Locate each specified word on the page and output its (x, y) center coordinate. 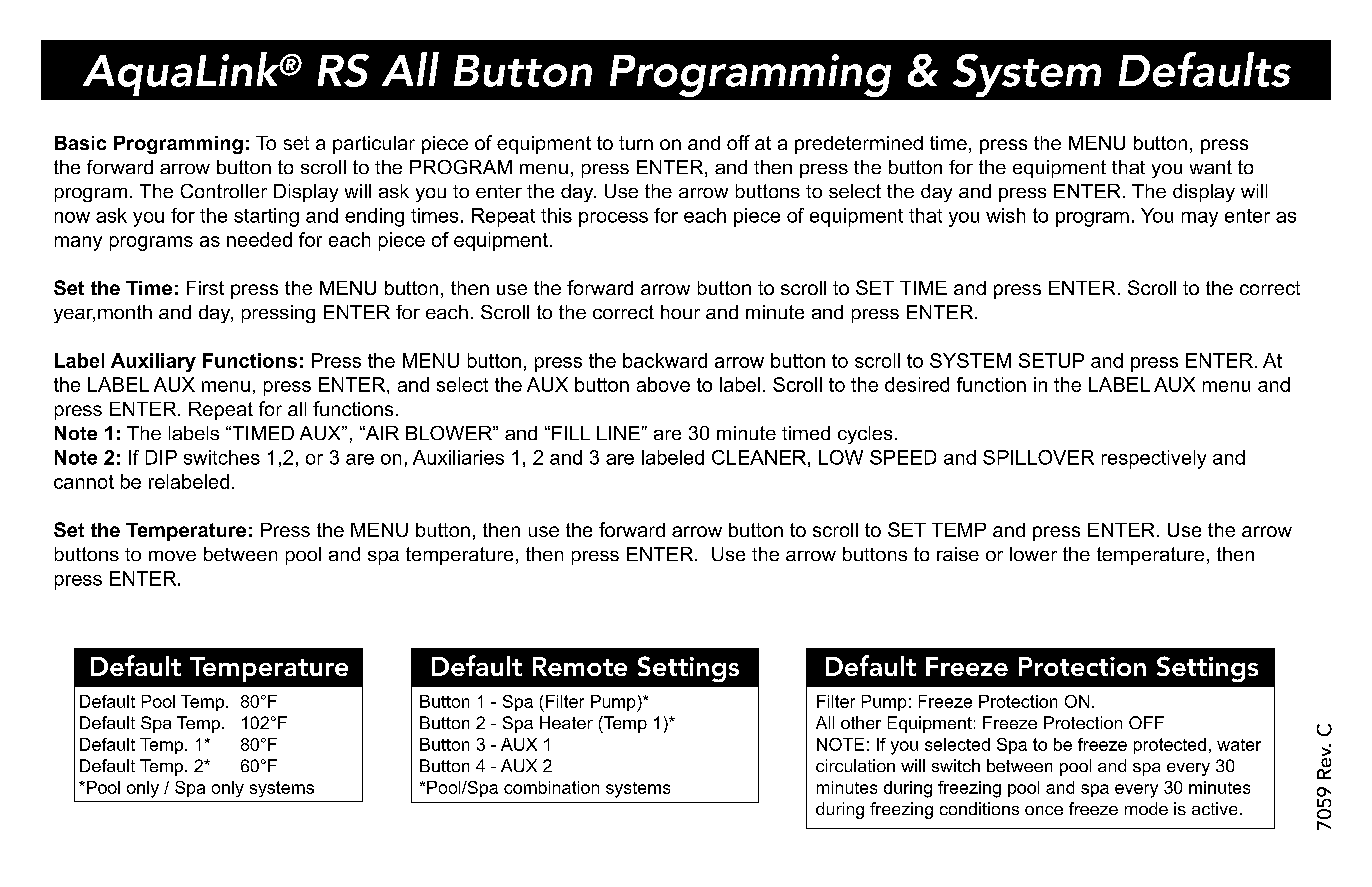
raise (958, 554)
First (205, 288)
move (172, 556)
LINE (618, 433)
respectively (1154, 459)
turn (636, 143)
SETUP (1051, 360)
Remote (580, 666)
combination (551, 787)
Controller (224, 191)
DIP (161, 457)
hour (680, 312)
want (1211, 167)
